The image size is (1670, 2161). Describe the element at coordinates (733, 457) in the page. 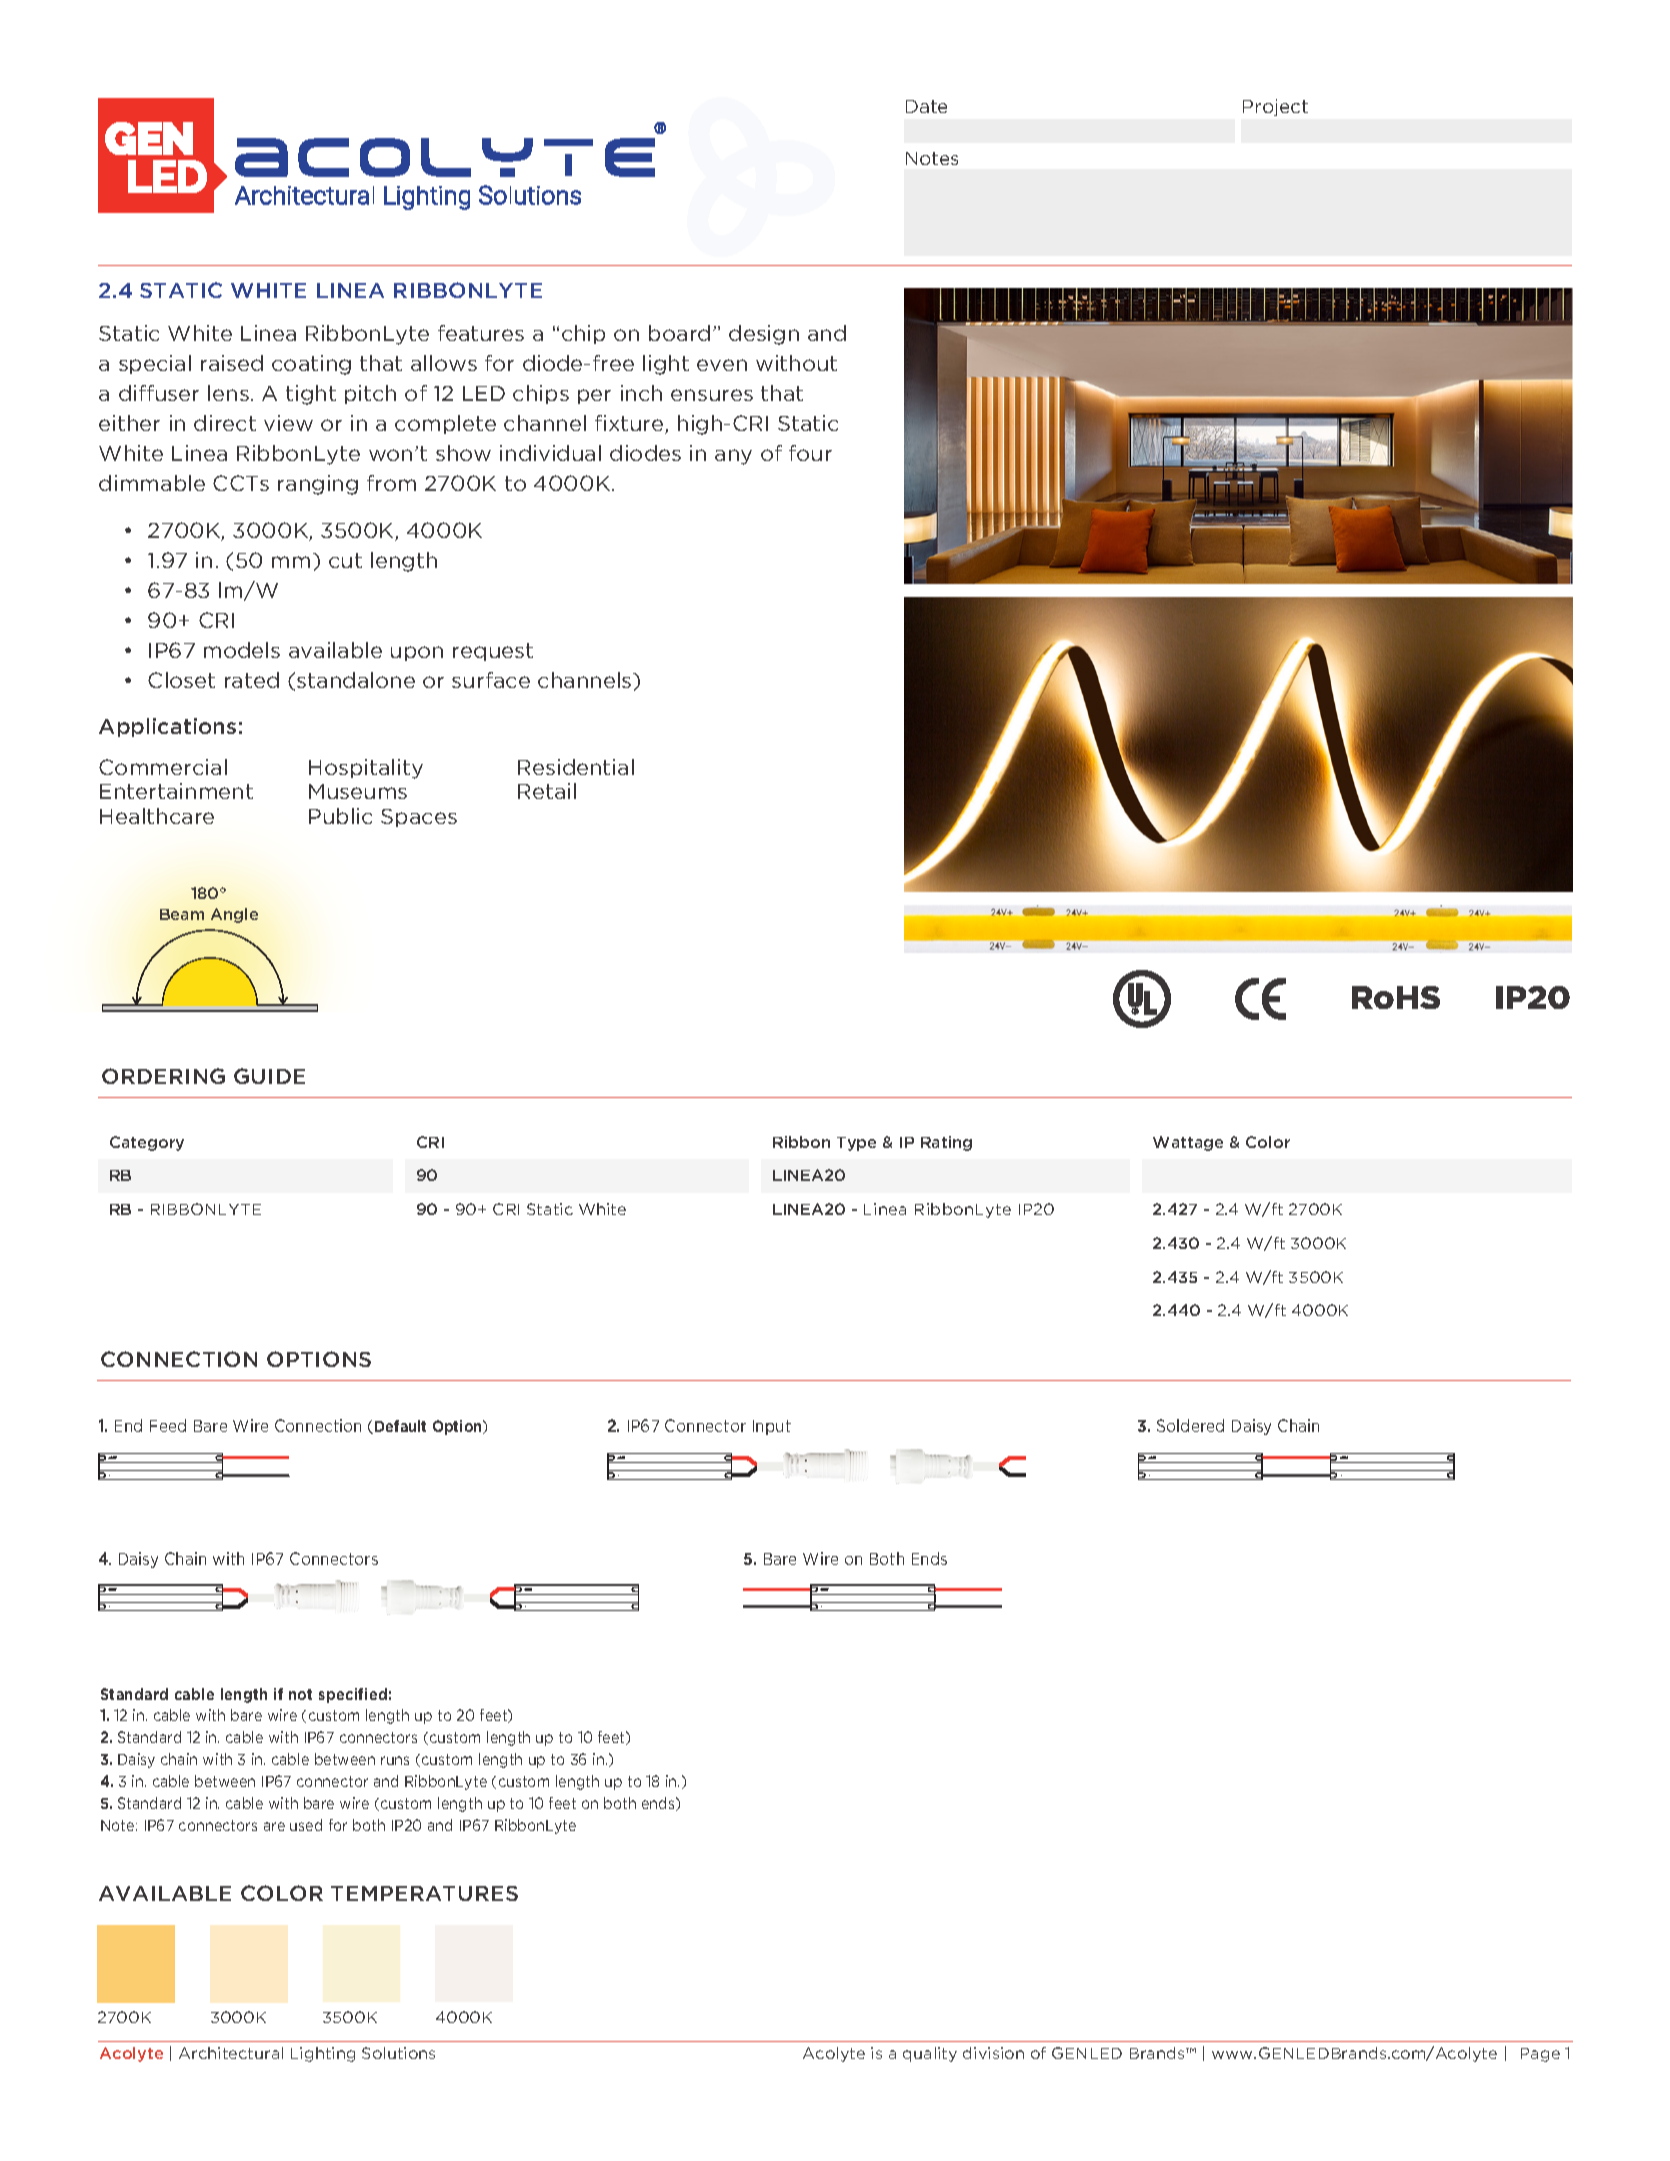

I see `any` at that location.
